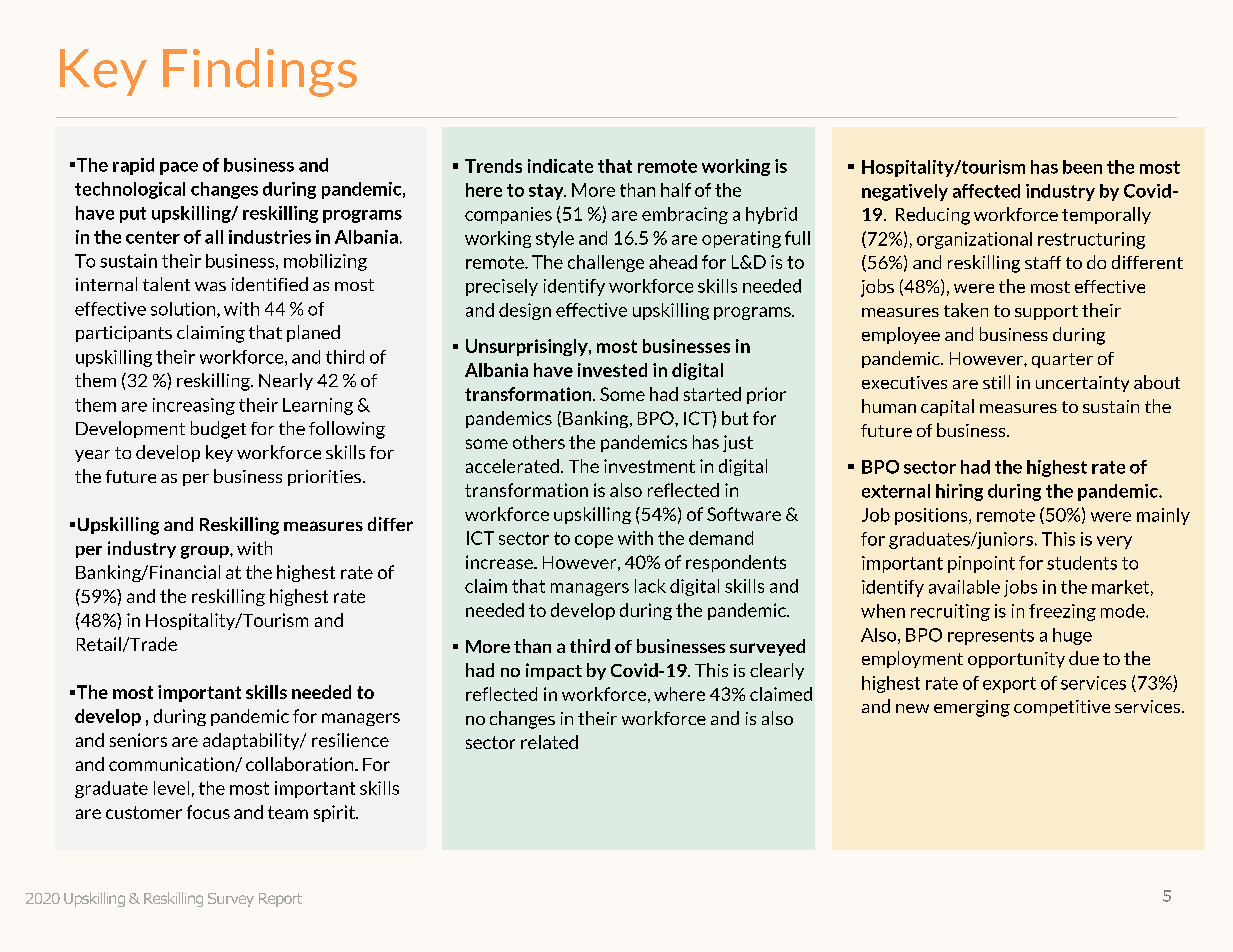 This screenshot has width=1233, height=952. What do you see at coordinates (650, 586) in the screenshot?
I see `lack` at bounding box center [650, 586].
